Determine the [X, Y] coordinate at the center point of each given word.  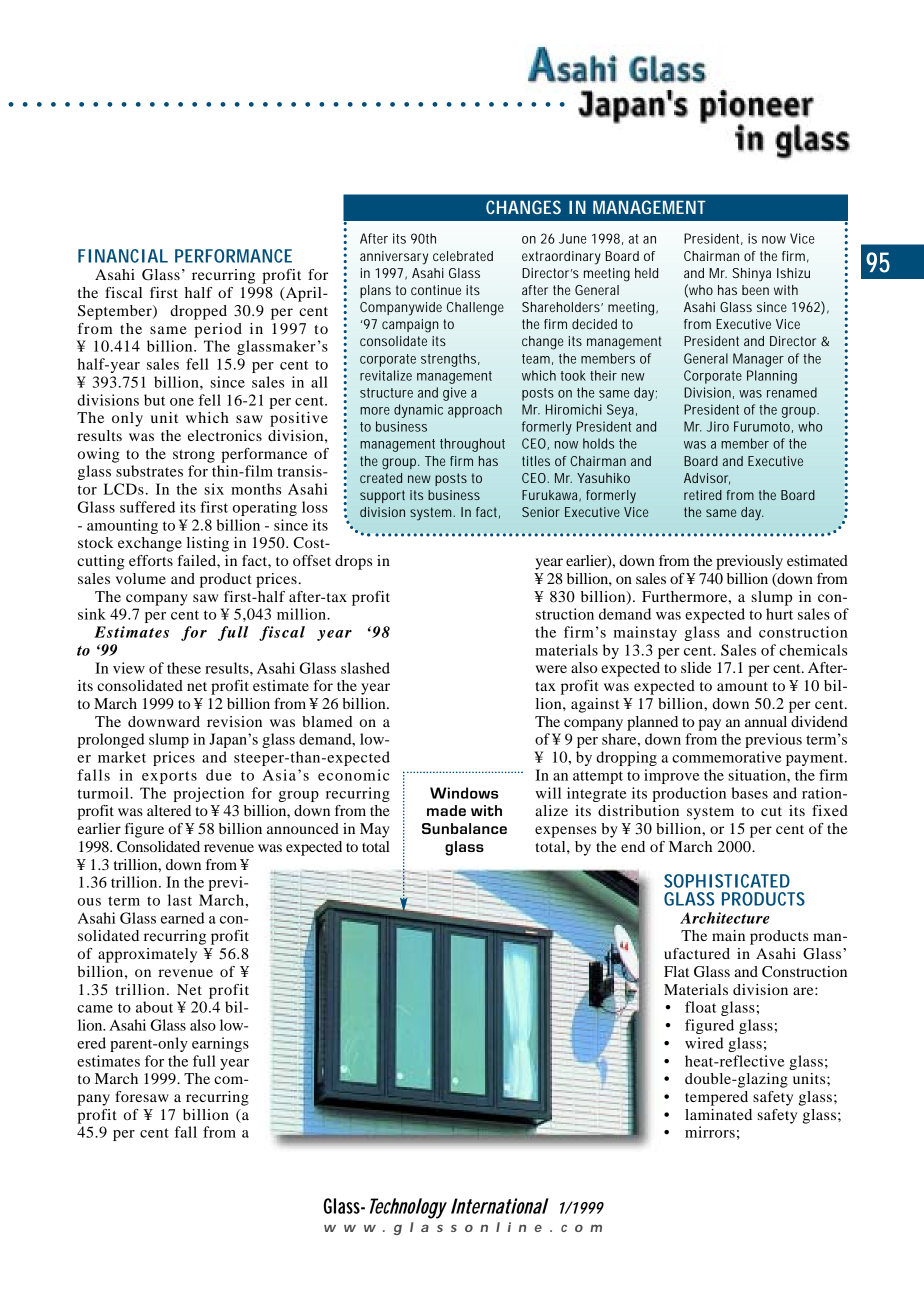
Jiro [717, 426]
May [375, 830]
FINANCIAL [123, 256]
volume [141, 578]
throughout [472, 445]
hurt [779, 614]
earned [183, 918]
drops [353, 562]
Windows [464, 793]
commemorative [727, 757]
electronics [225, 435]
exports [169, 777]
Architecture [725, 918]
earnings [220, 1044]
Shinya [751, 275]
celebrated [463, 256]
